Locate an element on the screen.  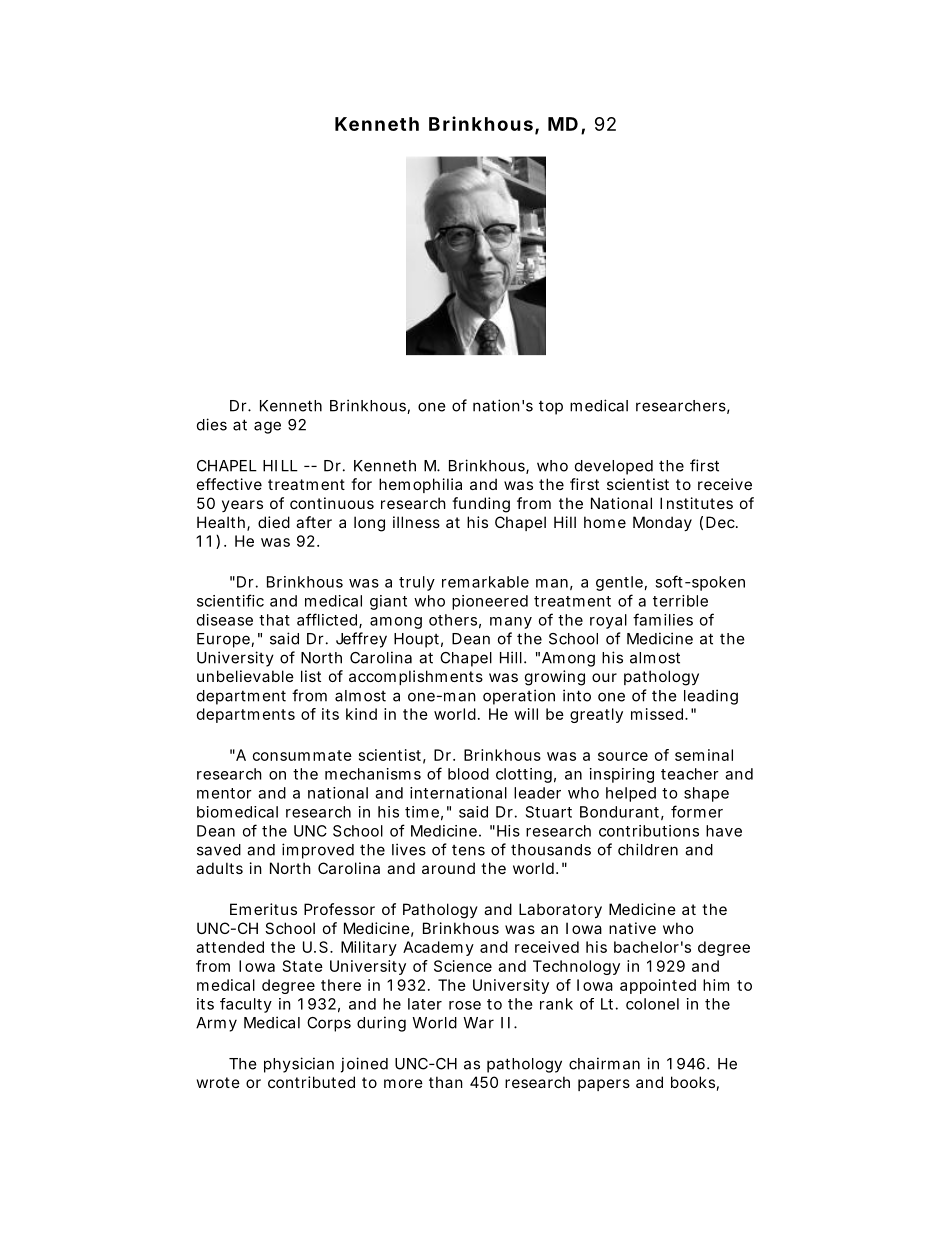
chairman is located at coordinates (604, 1063).
